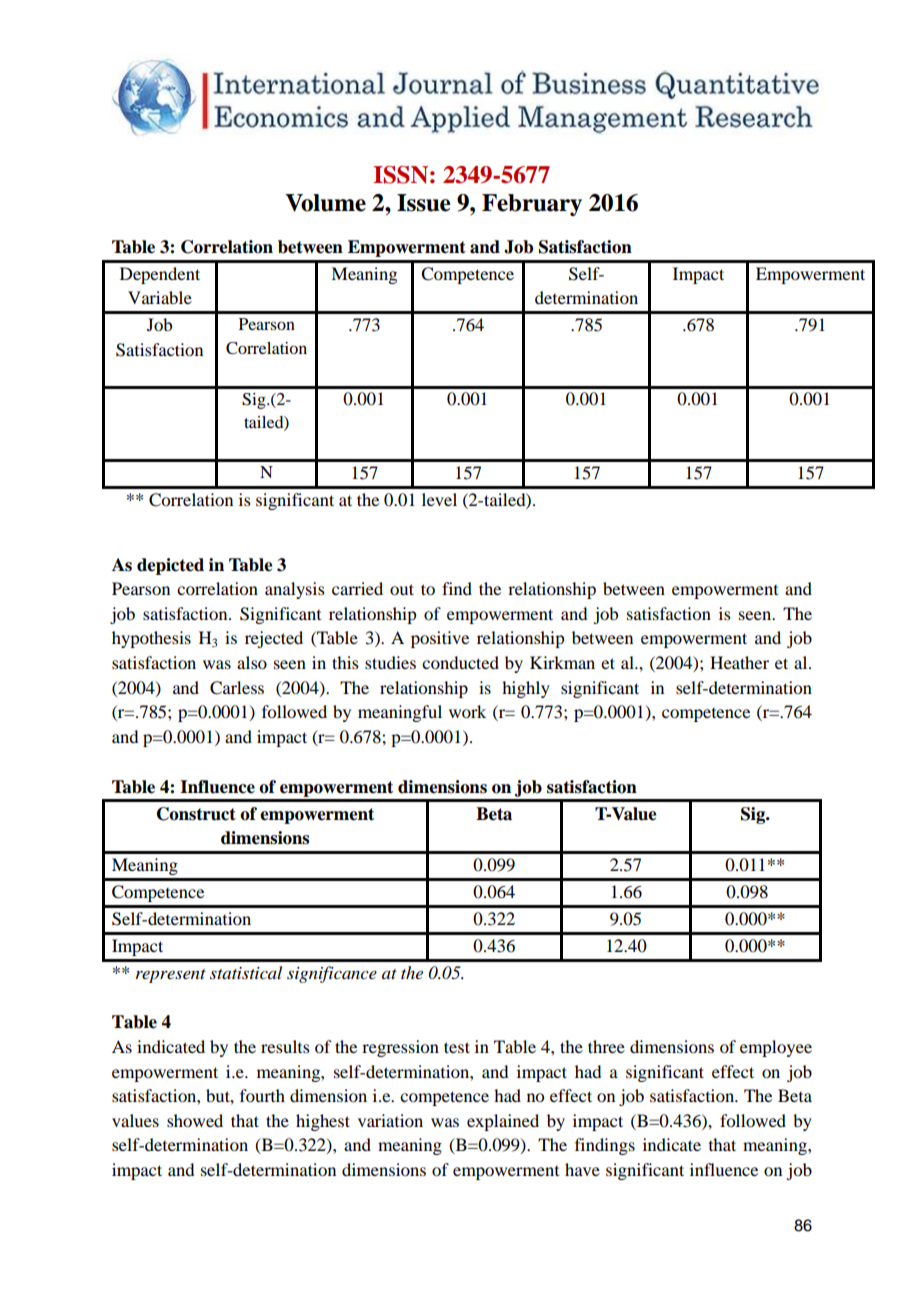  What do you see at coordinates (196, 814) in the screenshot?
I see `Construct` at bounding box center [196, 814].
